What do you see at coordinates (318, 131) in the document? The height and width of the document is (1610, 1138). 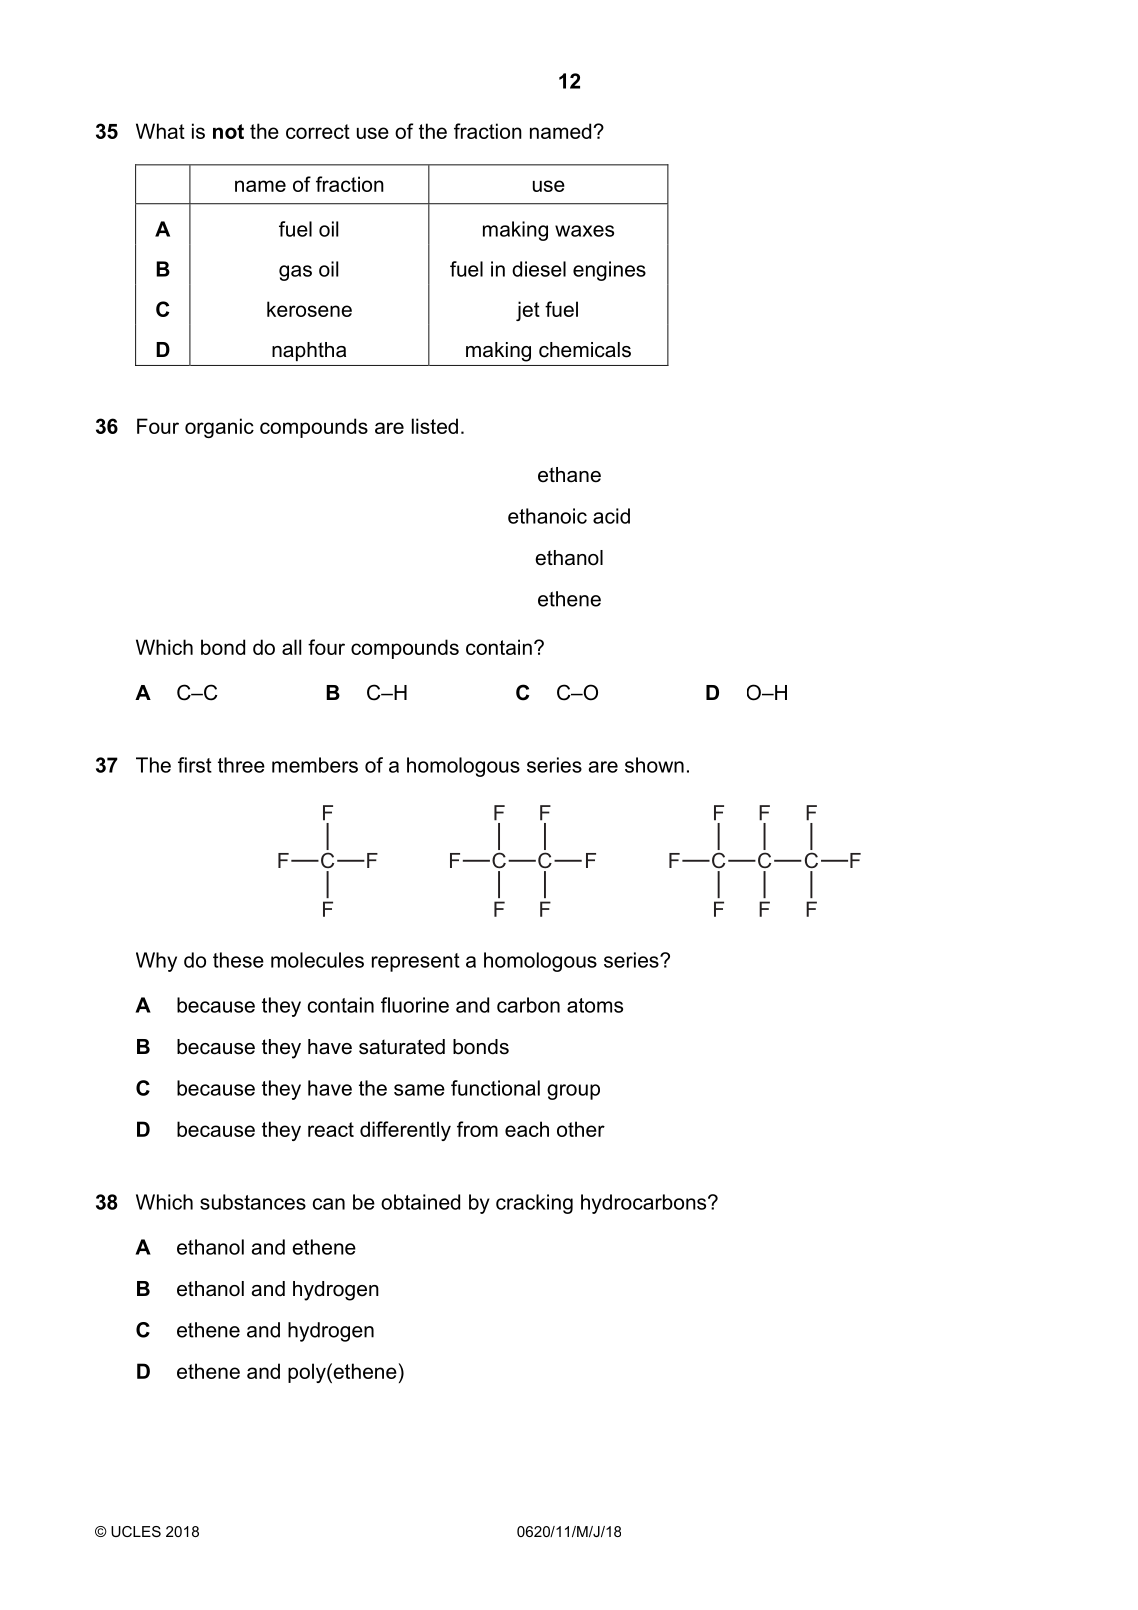 I see `correct` at bounding box center [318, 131].
